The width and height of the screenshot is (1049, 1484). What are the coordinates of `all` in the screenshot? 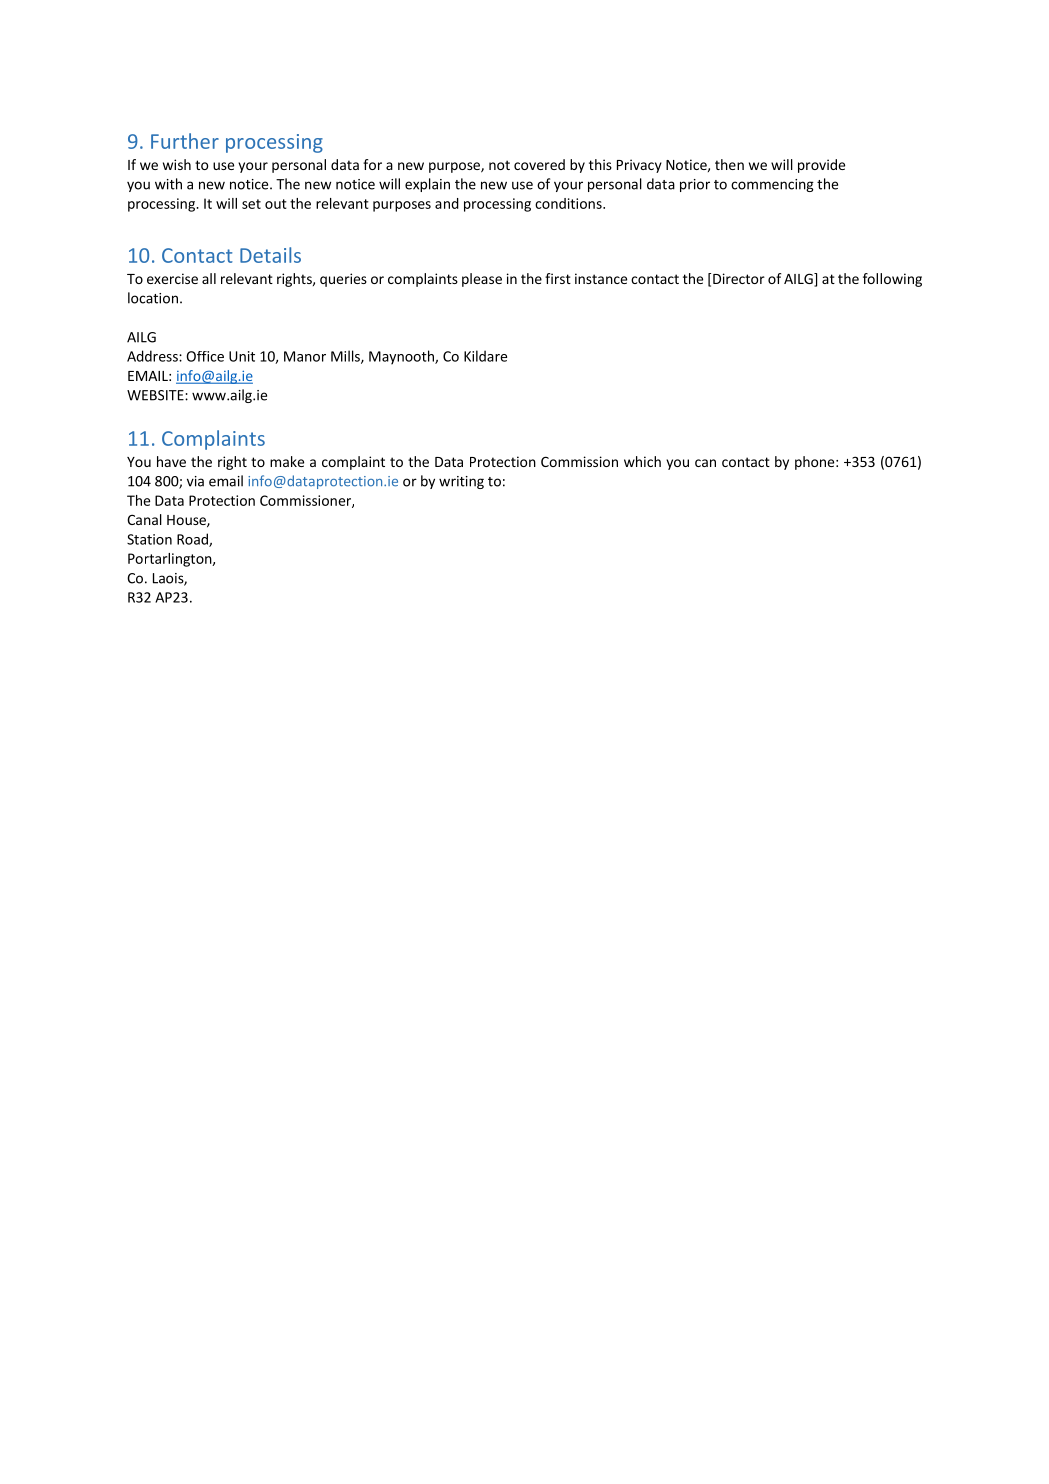 It's located at (209, 278).
